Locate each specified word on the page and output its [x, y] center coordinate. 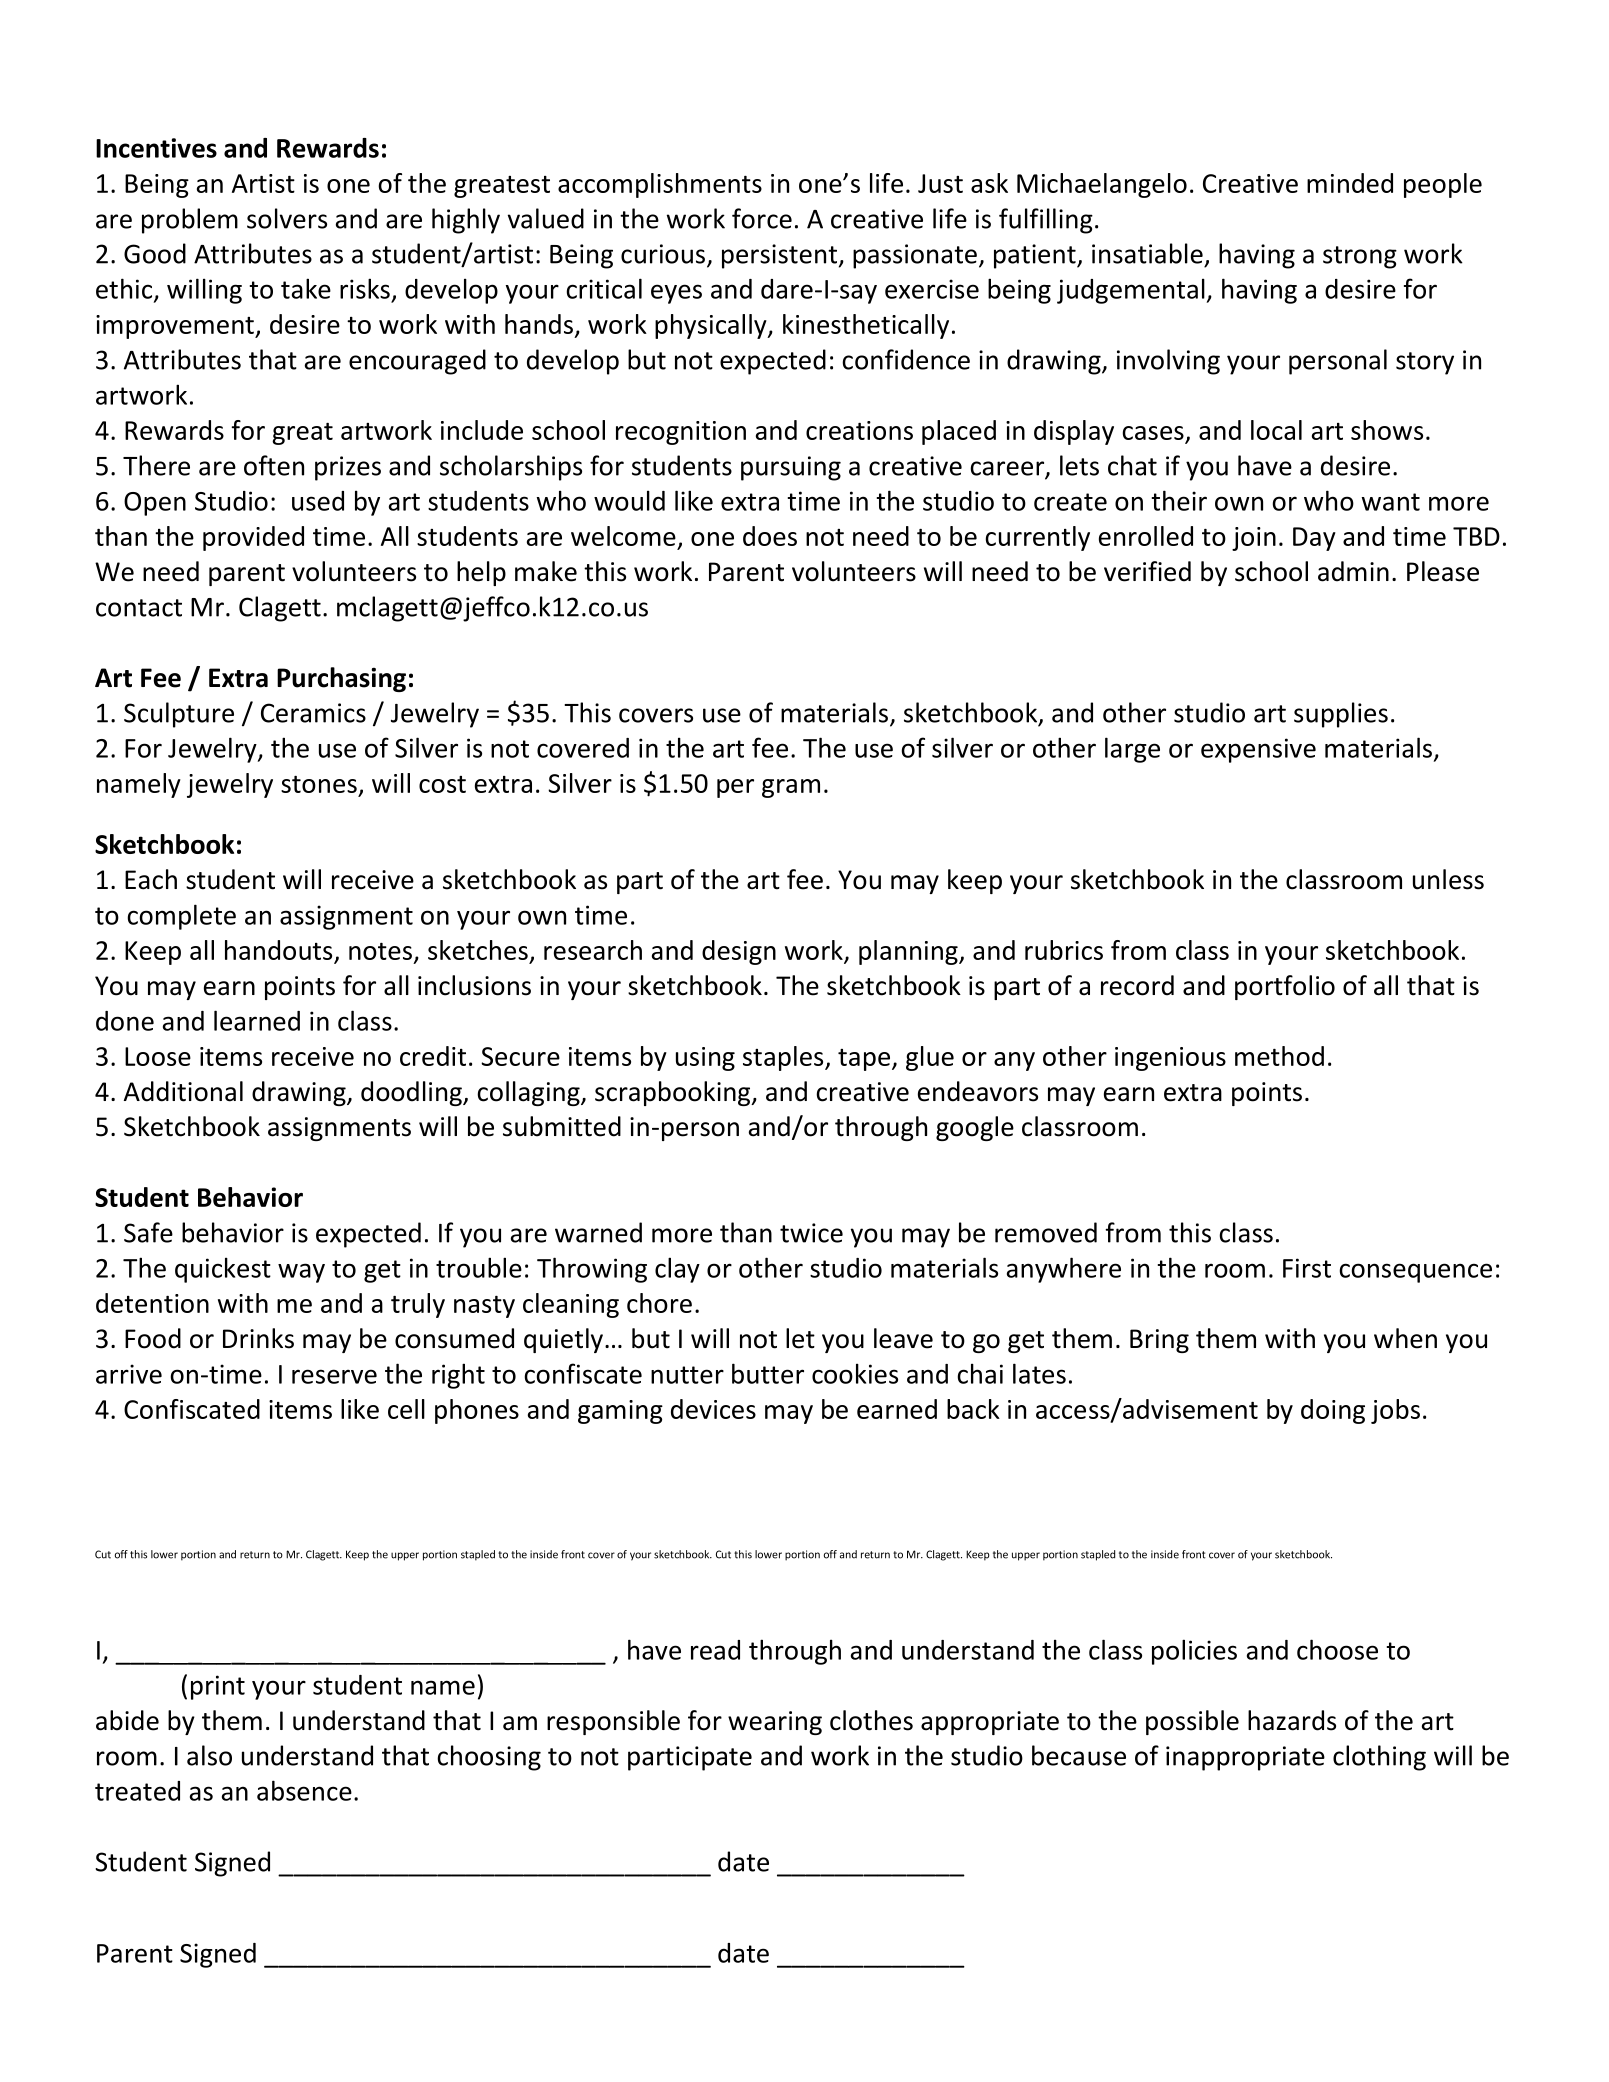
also [209, 1755]
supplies [1341, 715]
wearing [775, 1723]
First [1307, 1268]
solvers [287, 218]
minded [1350, 183]
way [301, 1273]
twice [811, 1233]
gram [791, 788]
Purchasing [341, 679]
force [762, 218]
